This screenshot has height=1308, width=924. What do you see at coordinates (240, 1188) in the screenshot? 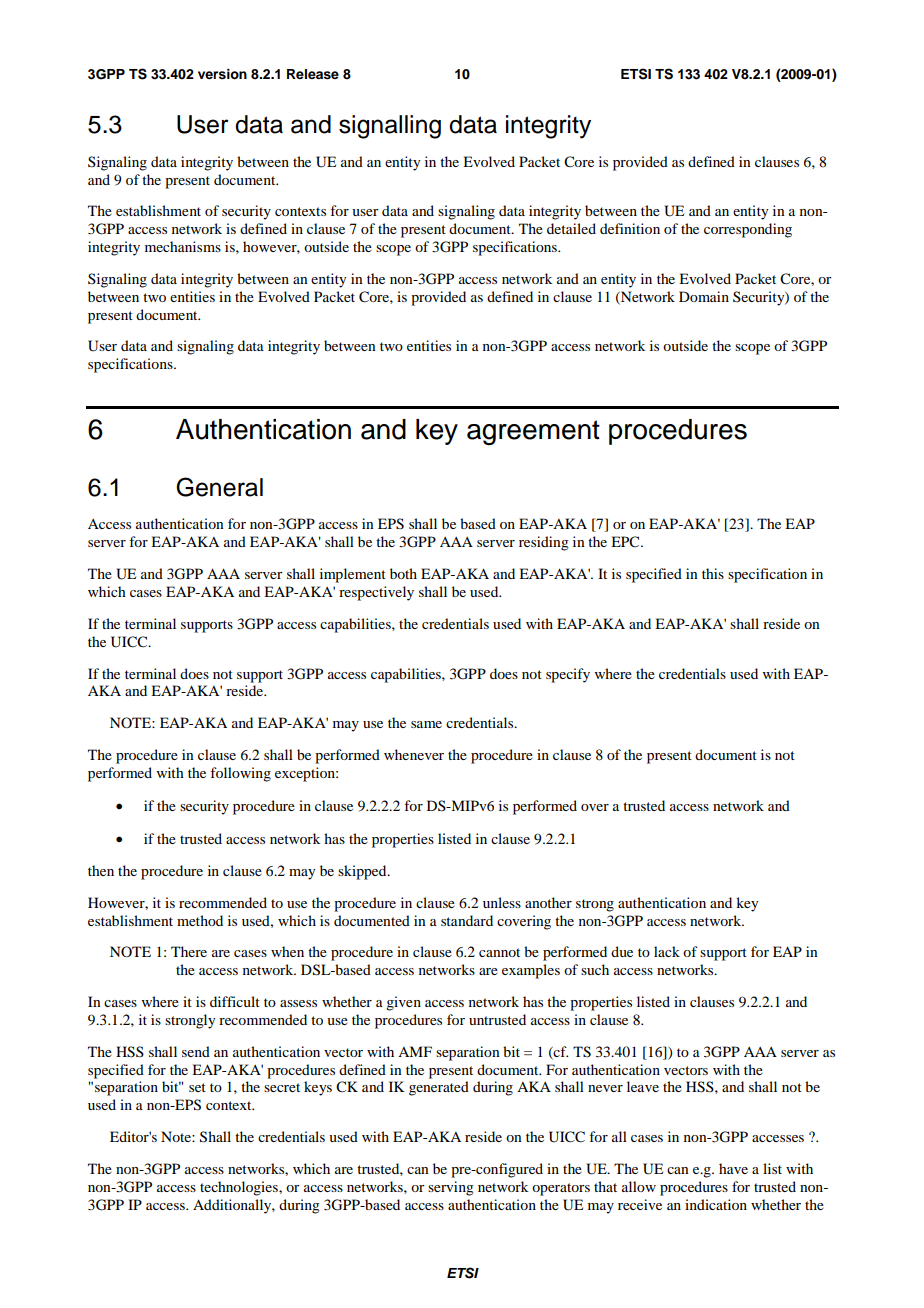
I see `technologies` at bounding box center [240, 1188].
